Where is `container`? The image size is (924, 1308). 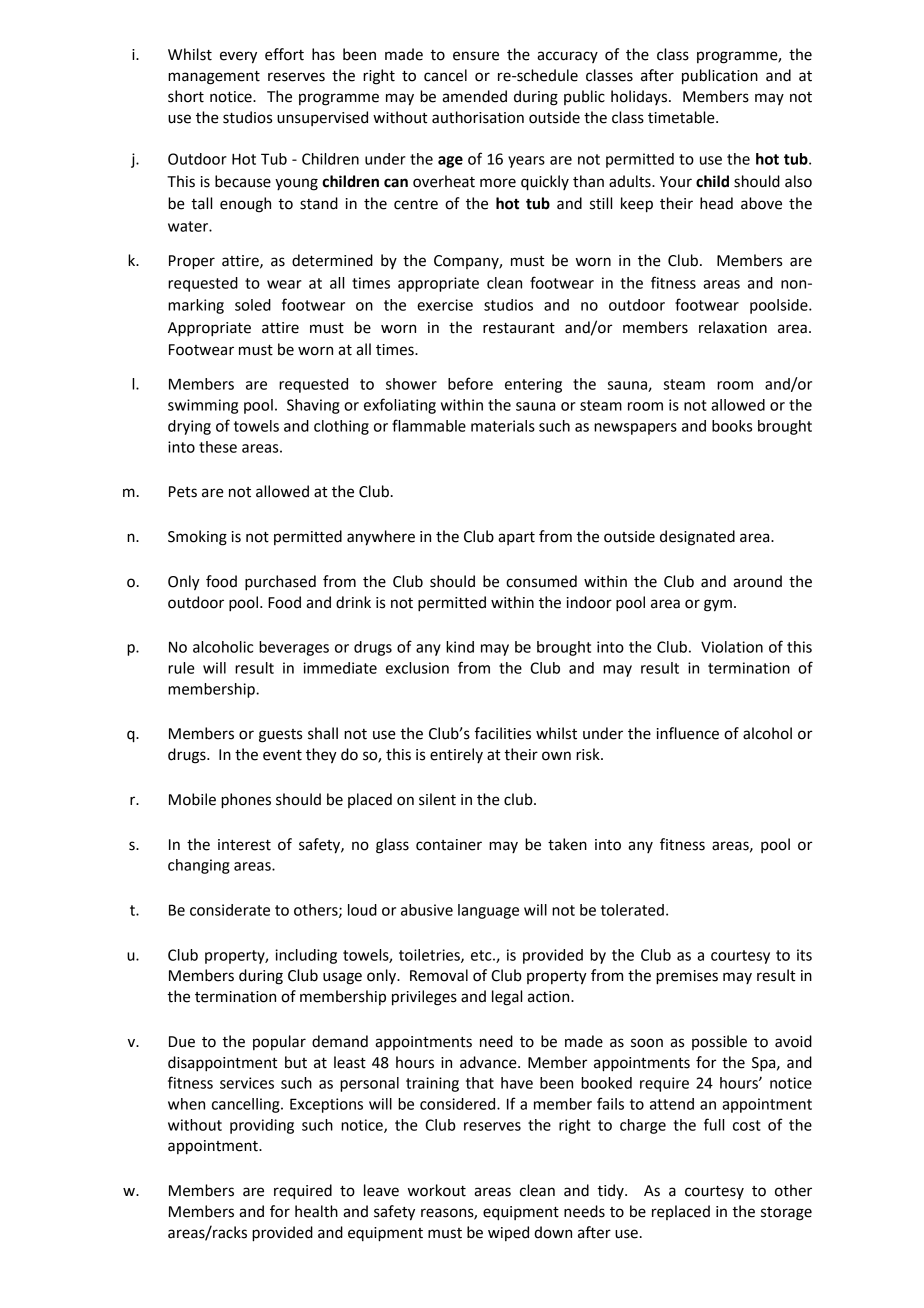
container is located at coordinates (449, 845).
